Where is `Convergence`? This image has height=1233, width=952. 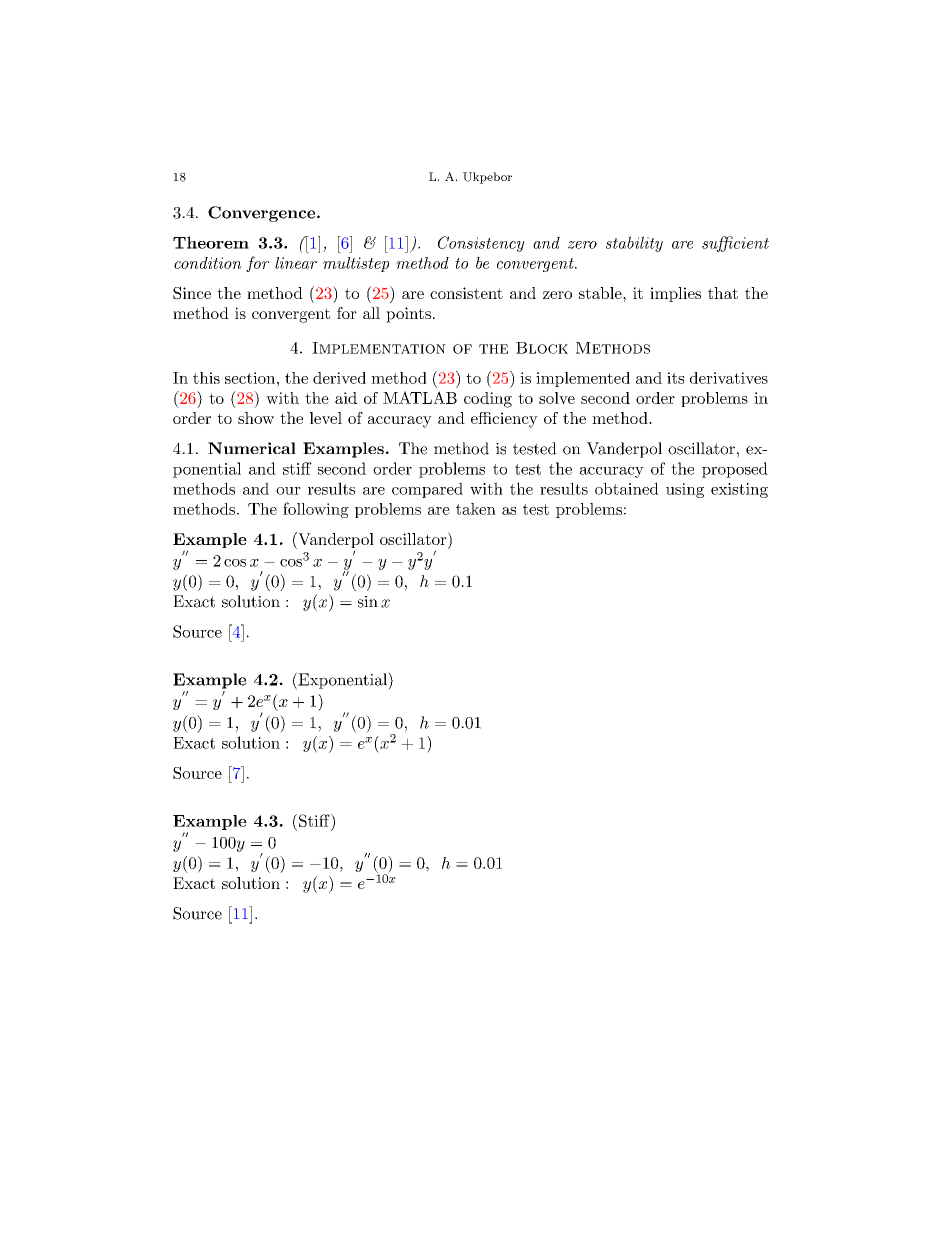 Convergence is located at coordinates (263, 214).
